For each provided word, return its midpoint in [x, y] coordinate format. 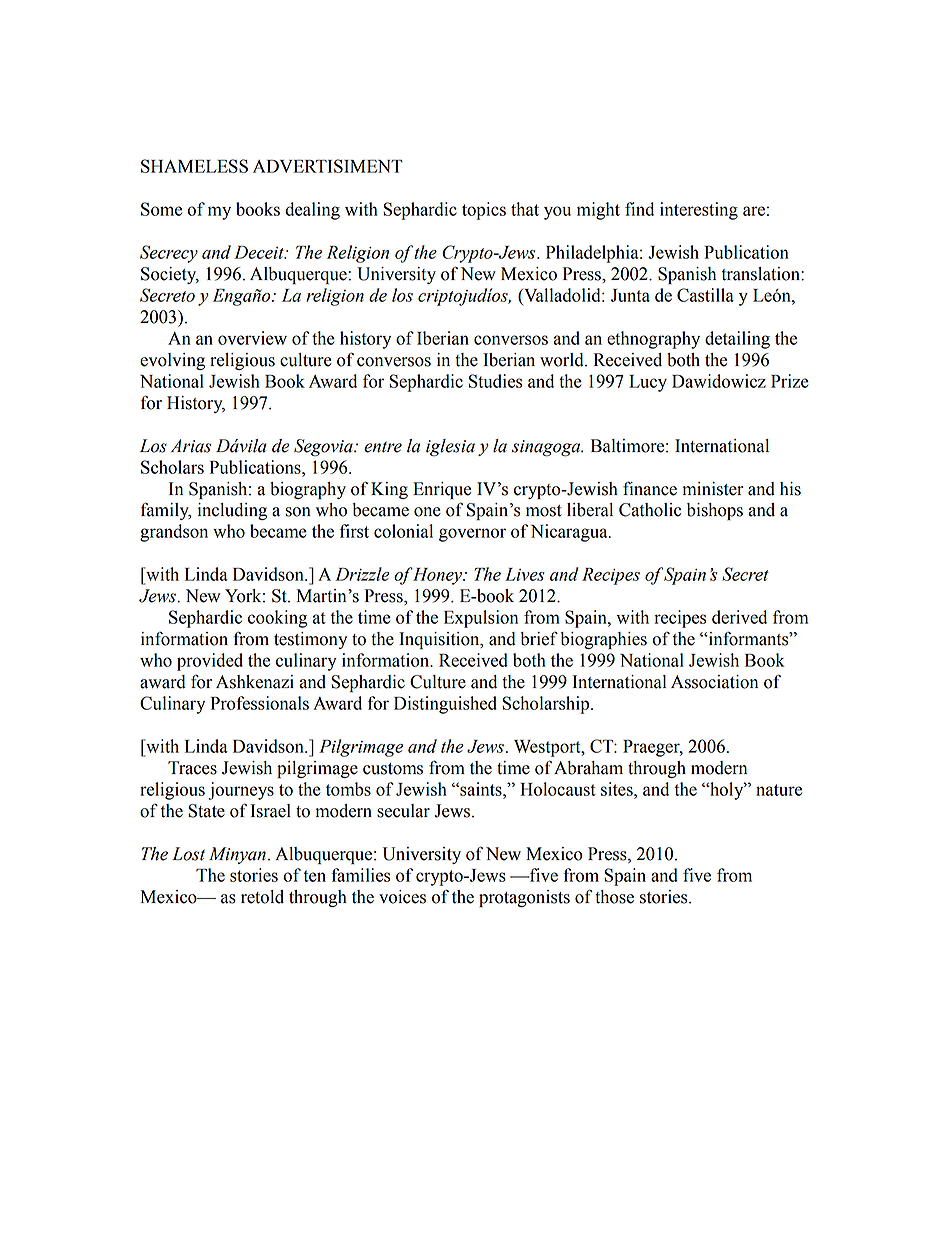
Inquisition [440, 640]
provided [210, 662]
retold [262, 897]
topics [484, 211]
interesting [699, 211]
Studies [495, 381]
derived [739, 617]
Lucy [648, 383]
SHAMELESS [194, 166]
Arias [191, 446]
